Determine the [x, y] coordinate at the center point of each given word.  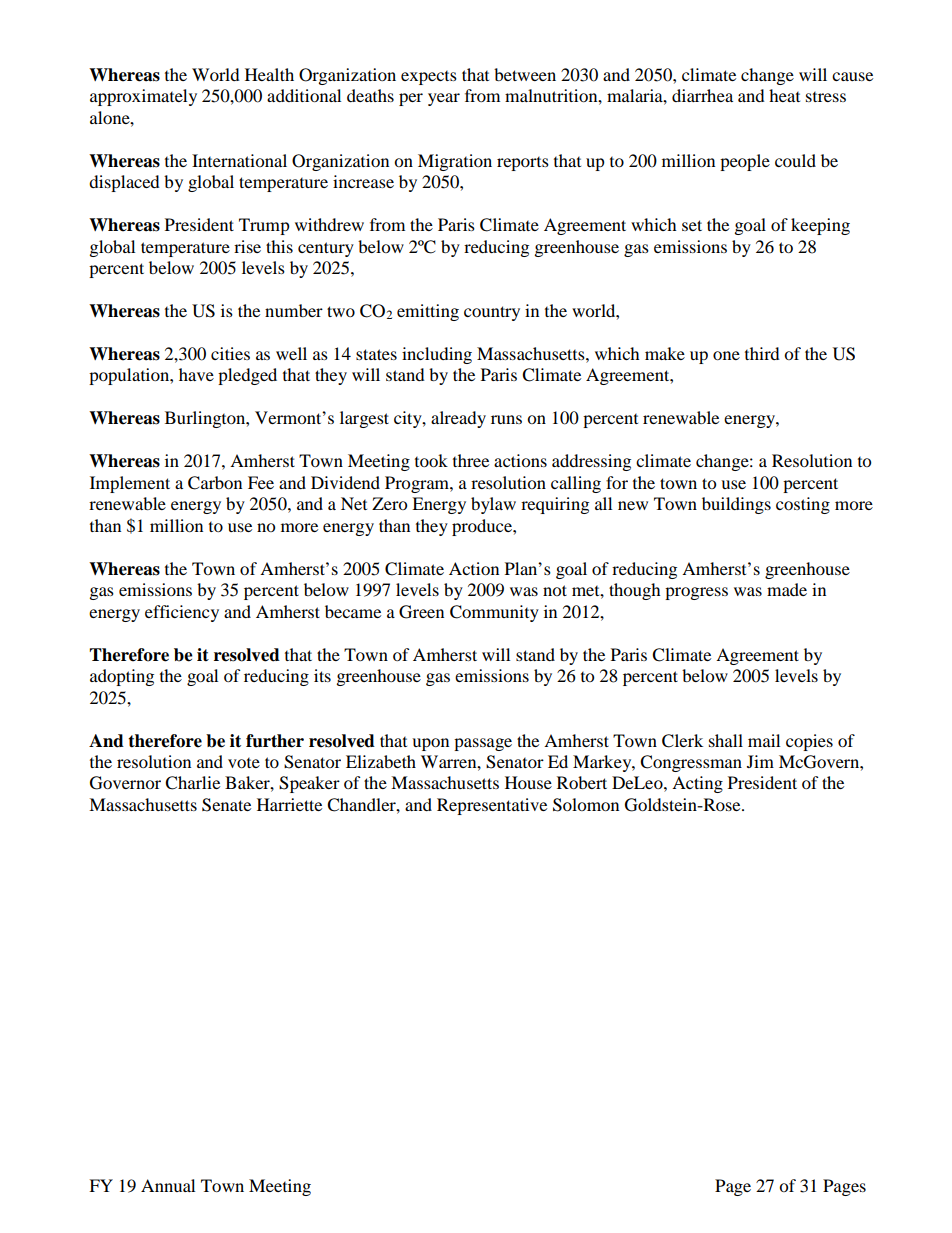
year [444, 99]
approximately [143, 97]
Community [494, 613]
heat [784, 95]
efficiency [182, 613]
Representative [492, 806]
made [787, 589]
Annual [168, 1185]
